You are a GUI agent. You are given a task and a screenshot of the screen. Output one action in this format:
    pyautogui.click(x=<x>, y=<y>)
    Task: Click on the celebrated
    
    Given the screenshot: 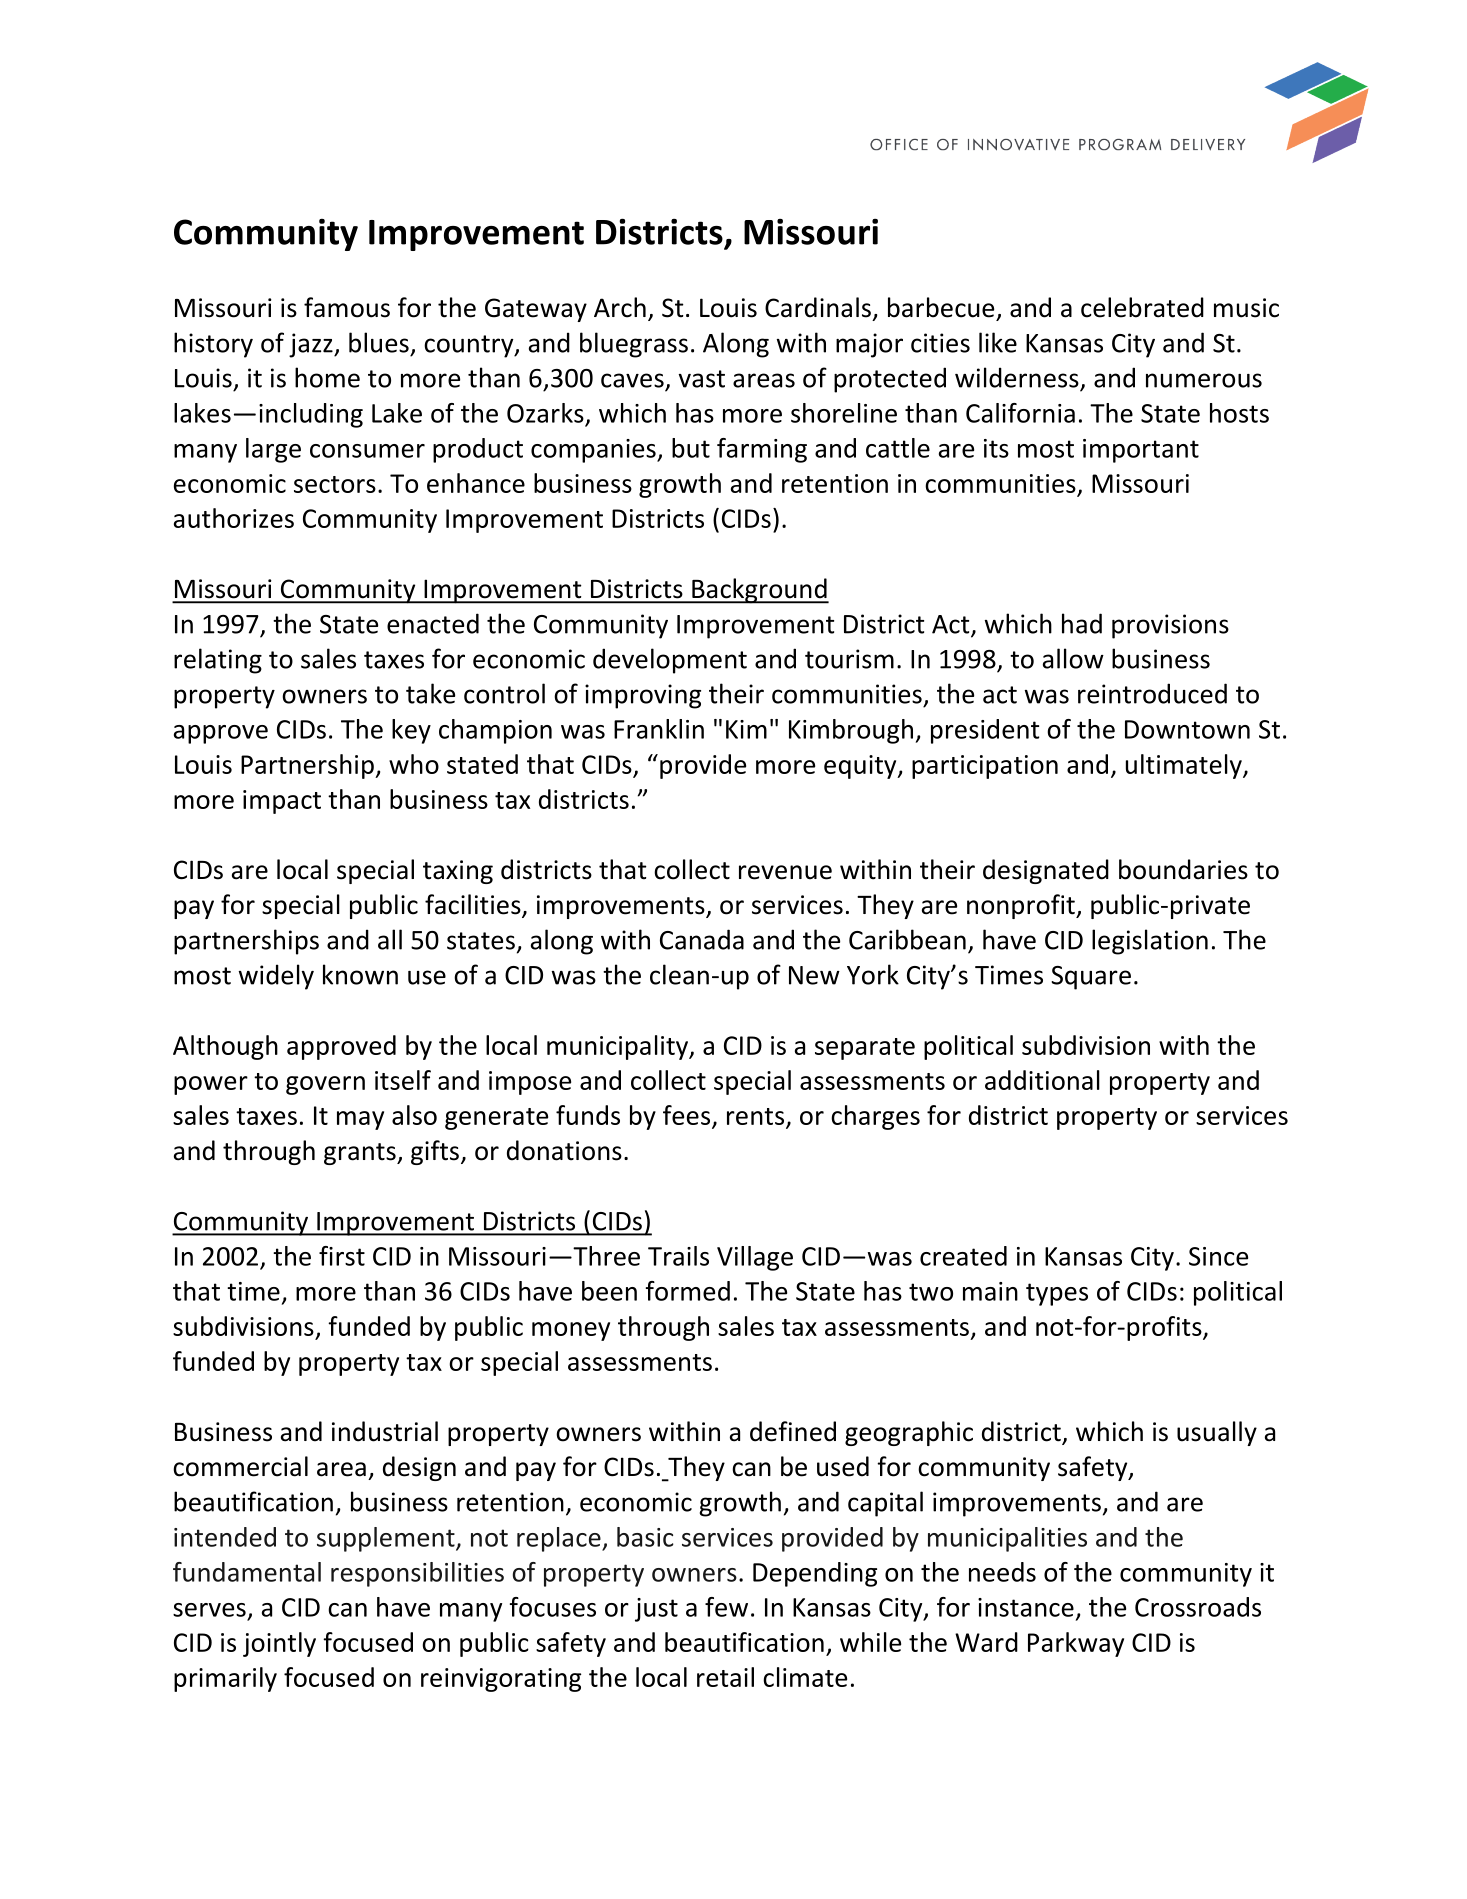 What is the action you would take?
    pyautogui.click(x=1142, y=307)
